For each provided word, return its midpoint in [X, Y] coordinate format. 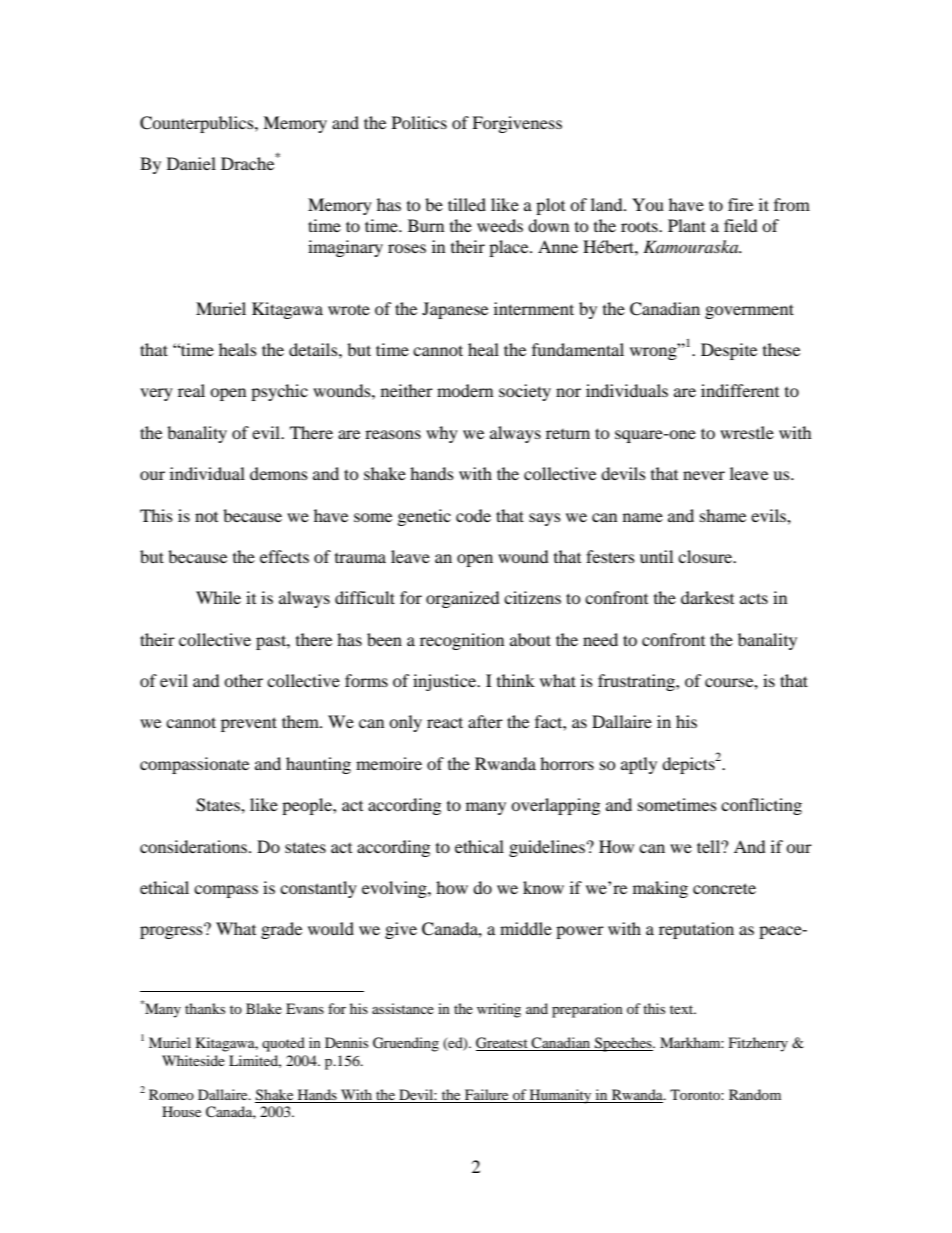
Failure [487, 1096]
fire [740, 204]
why [442, 434]
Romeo [171, 1094]
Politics [419, 122]
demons [279, 473]
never [704, 475]
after [485, 721]
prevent [249, 724]
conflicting [761, 806]
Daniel [191, 163]
